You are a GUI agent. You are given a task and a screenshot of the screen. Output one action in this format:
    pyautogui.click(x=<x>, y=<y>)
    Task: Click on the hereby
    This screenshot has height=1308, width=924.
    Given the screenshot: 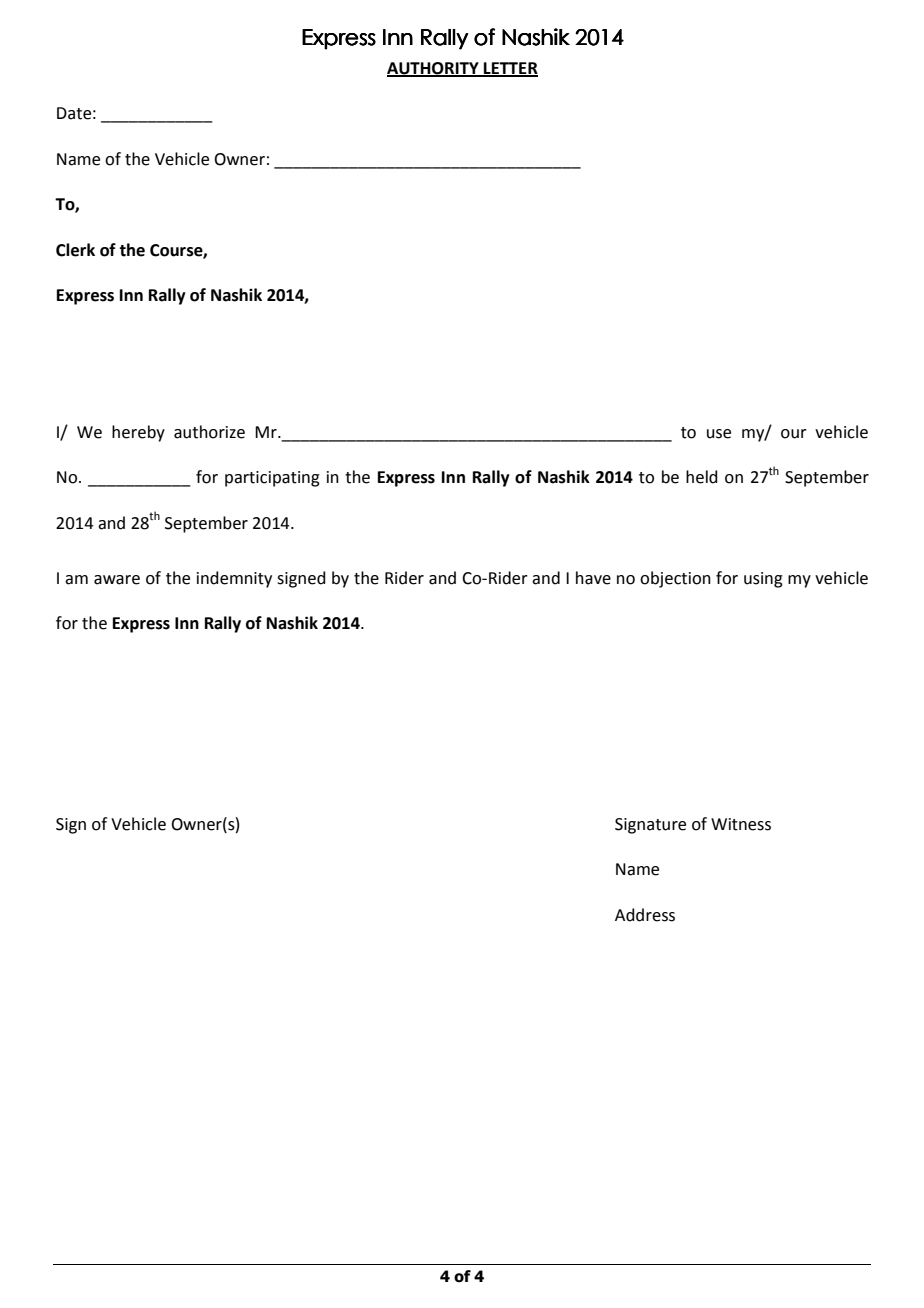 What is the action you would take?
    pyautogui.click(x=138, y=433)
